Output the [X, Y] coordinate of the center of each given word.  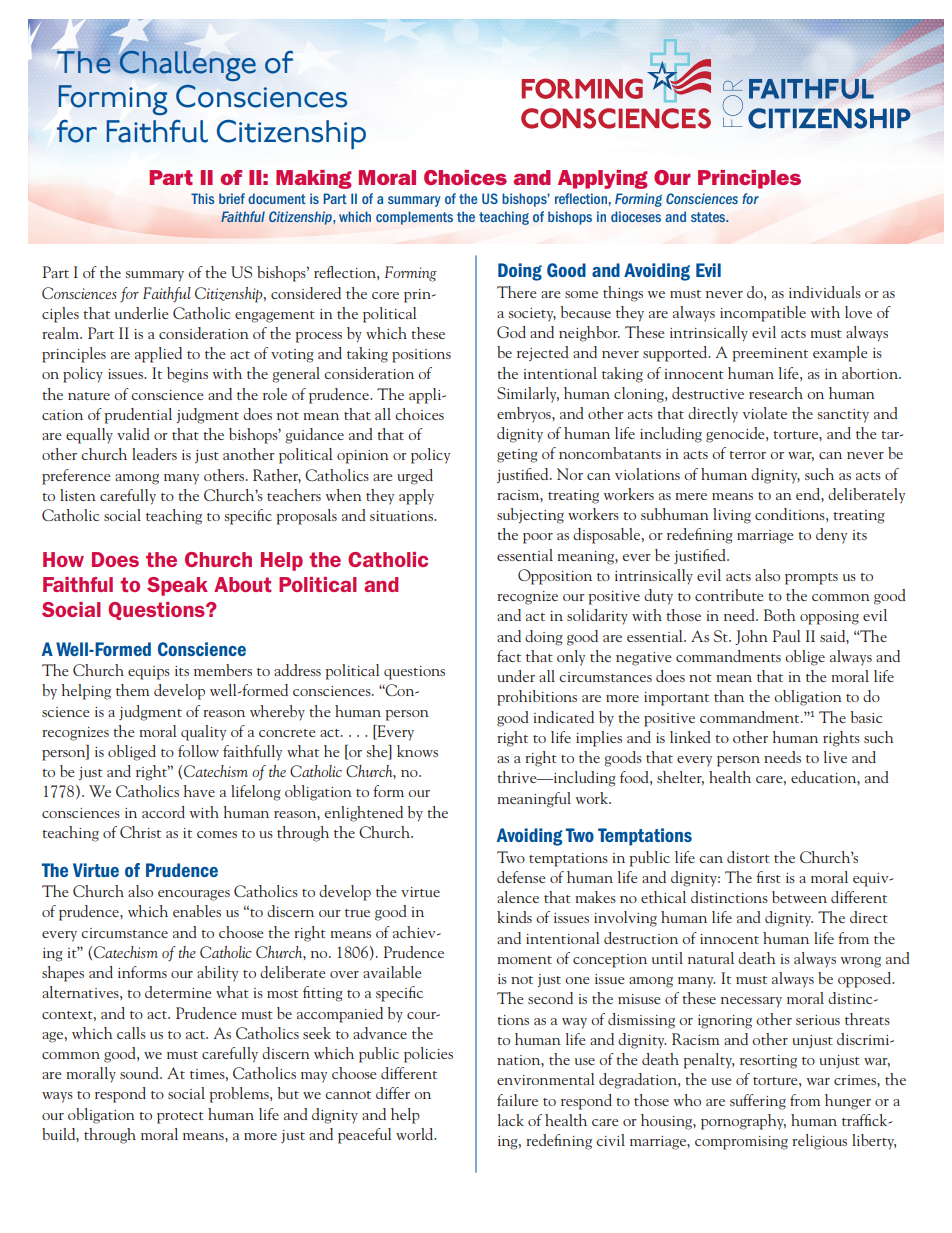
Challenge [186, 64]
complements [414, 218]
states [709, 217]
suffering [758, 1102]
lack [511, 1120]
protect [180, 1118]
